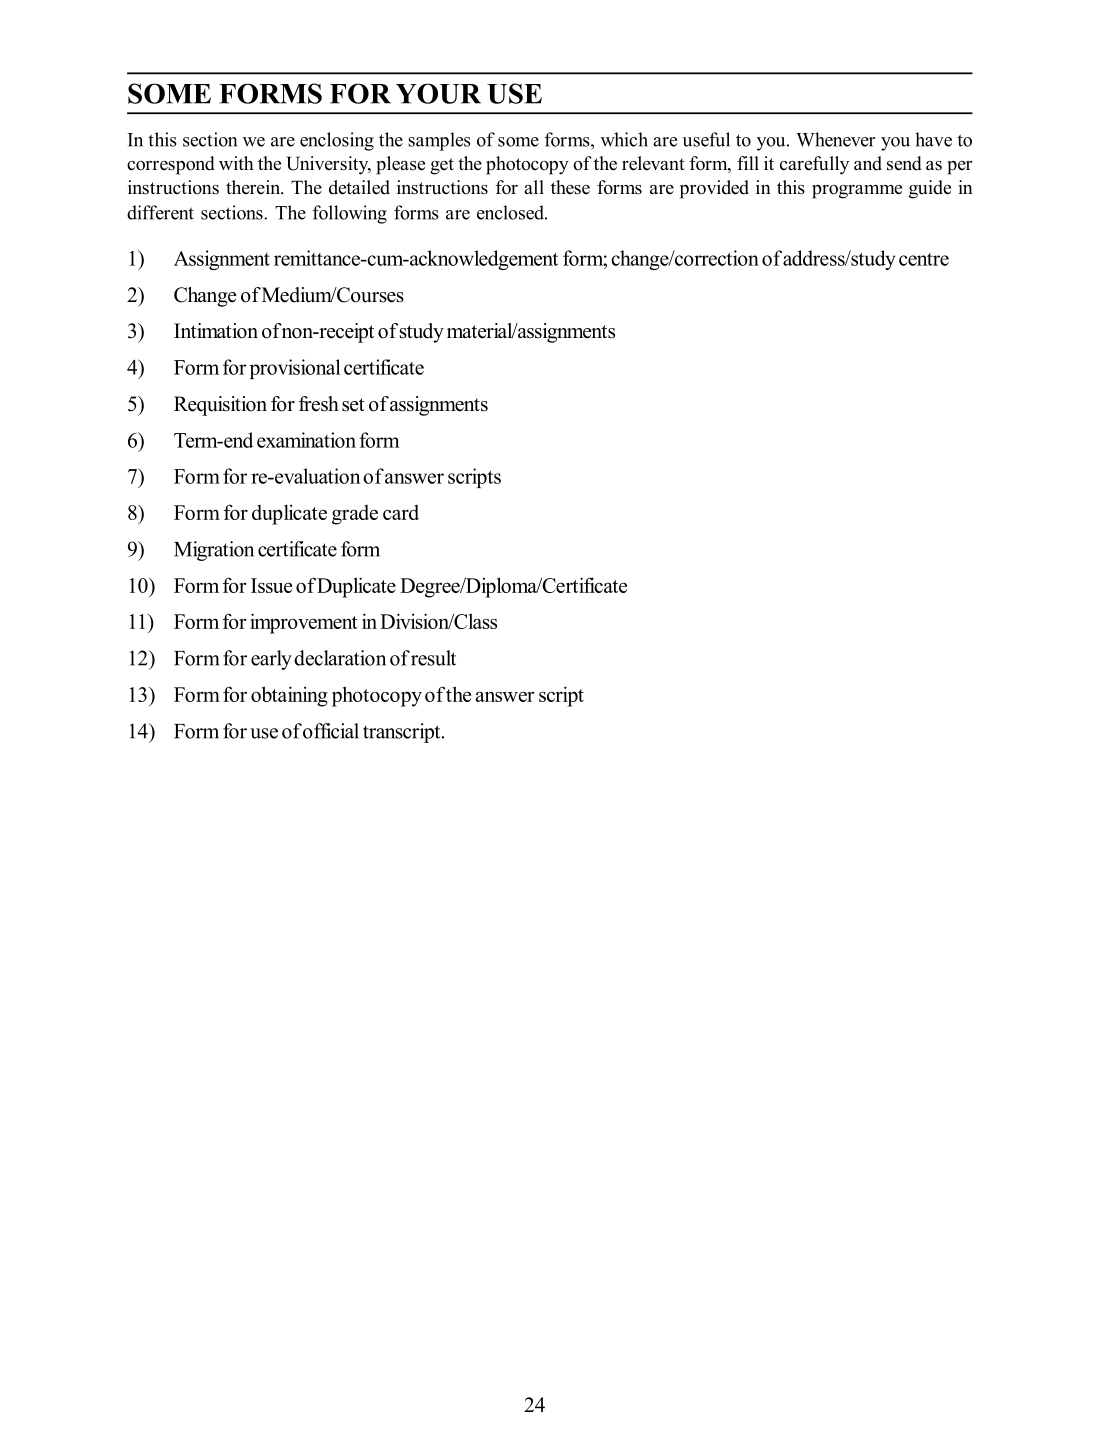  I want to click on which, so click(624, 139).
